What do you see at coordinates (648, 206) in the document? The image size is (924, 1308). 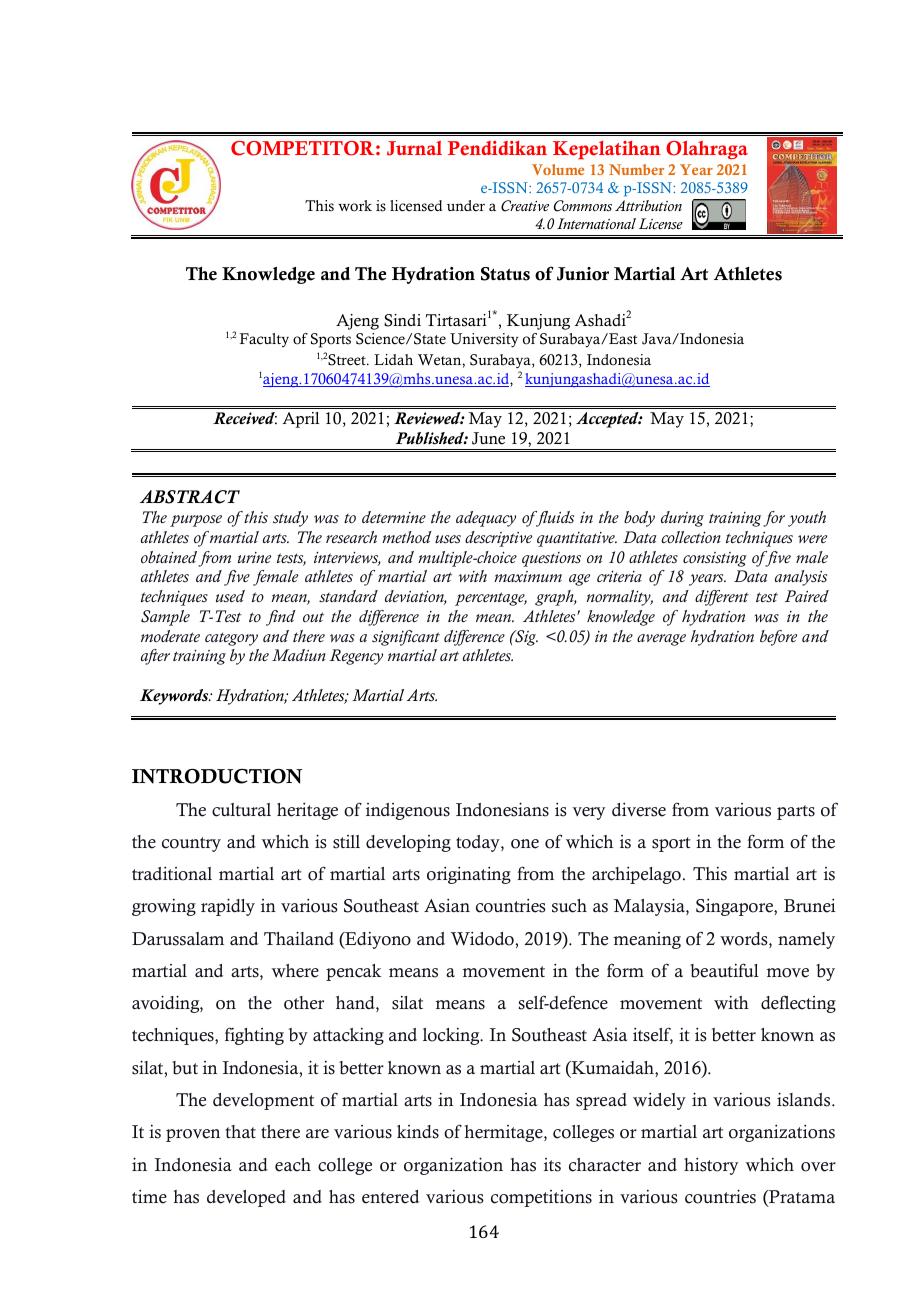 I see `Attribution` at bounding box center [648, 206].
